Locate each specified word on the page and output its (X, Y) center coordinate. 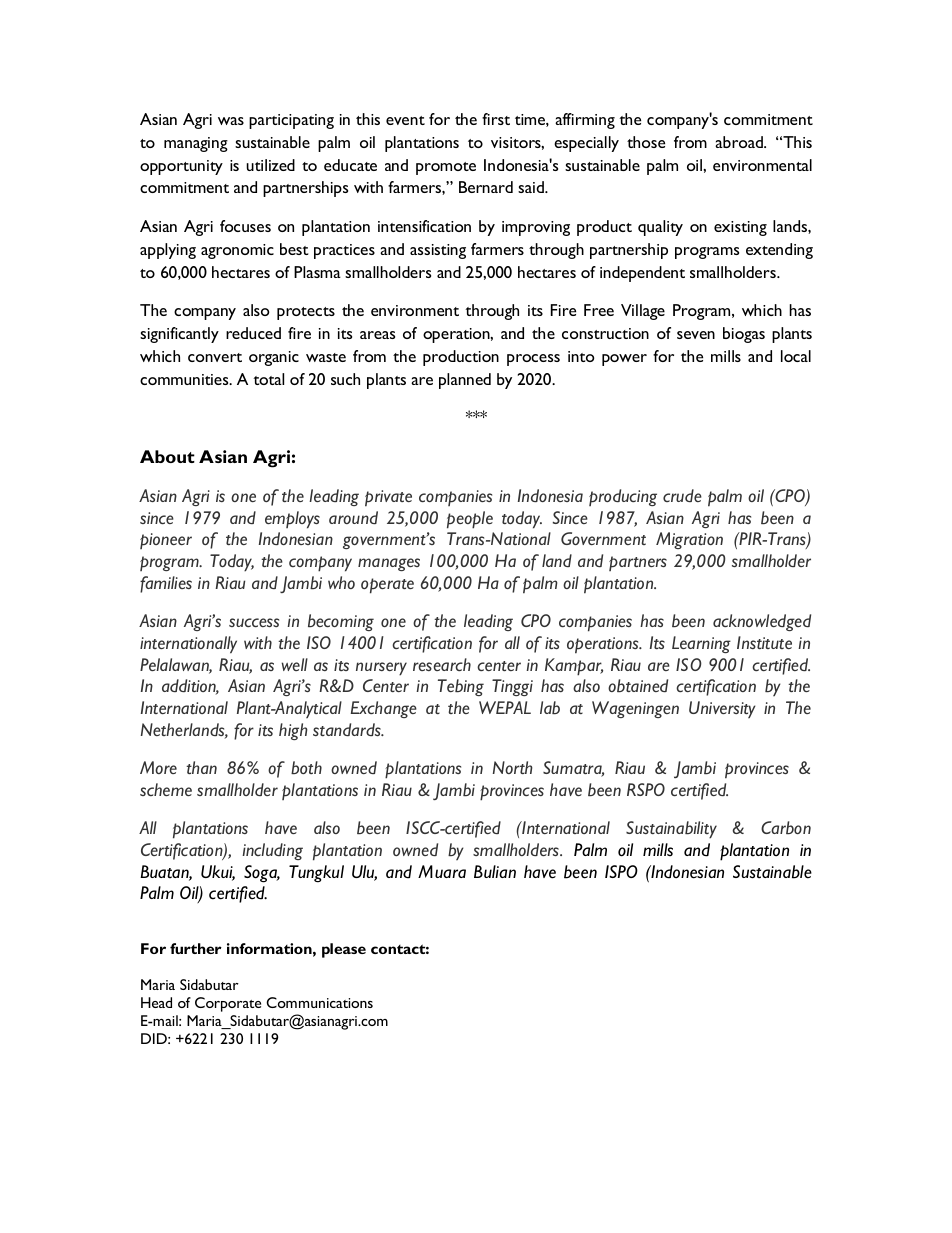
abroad (740, 142)
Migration (689, 540)
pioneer (166, 541)
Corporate (228, 1004)
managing (196, 144)
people (470, 520)
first (496, 119)
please (344, 950)
